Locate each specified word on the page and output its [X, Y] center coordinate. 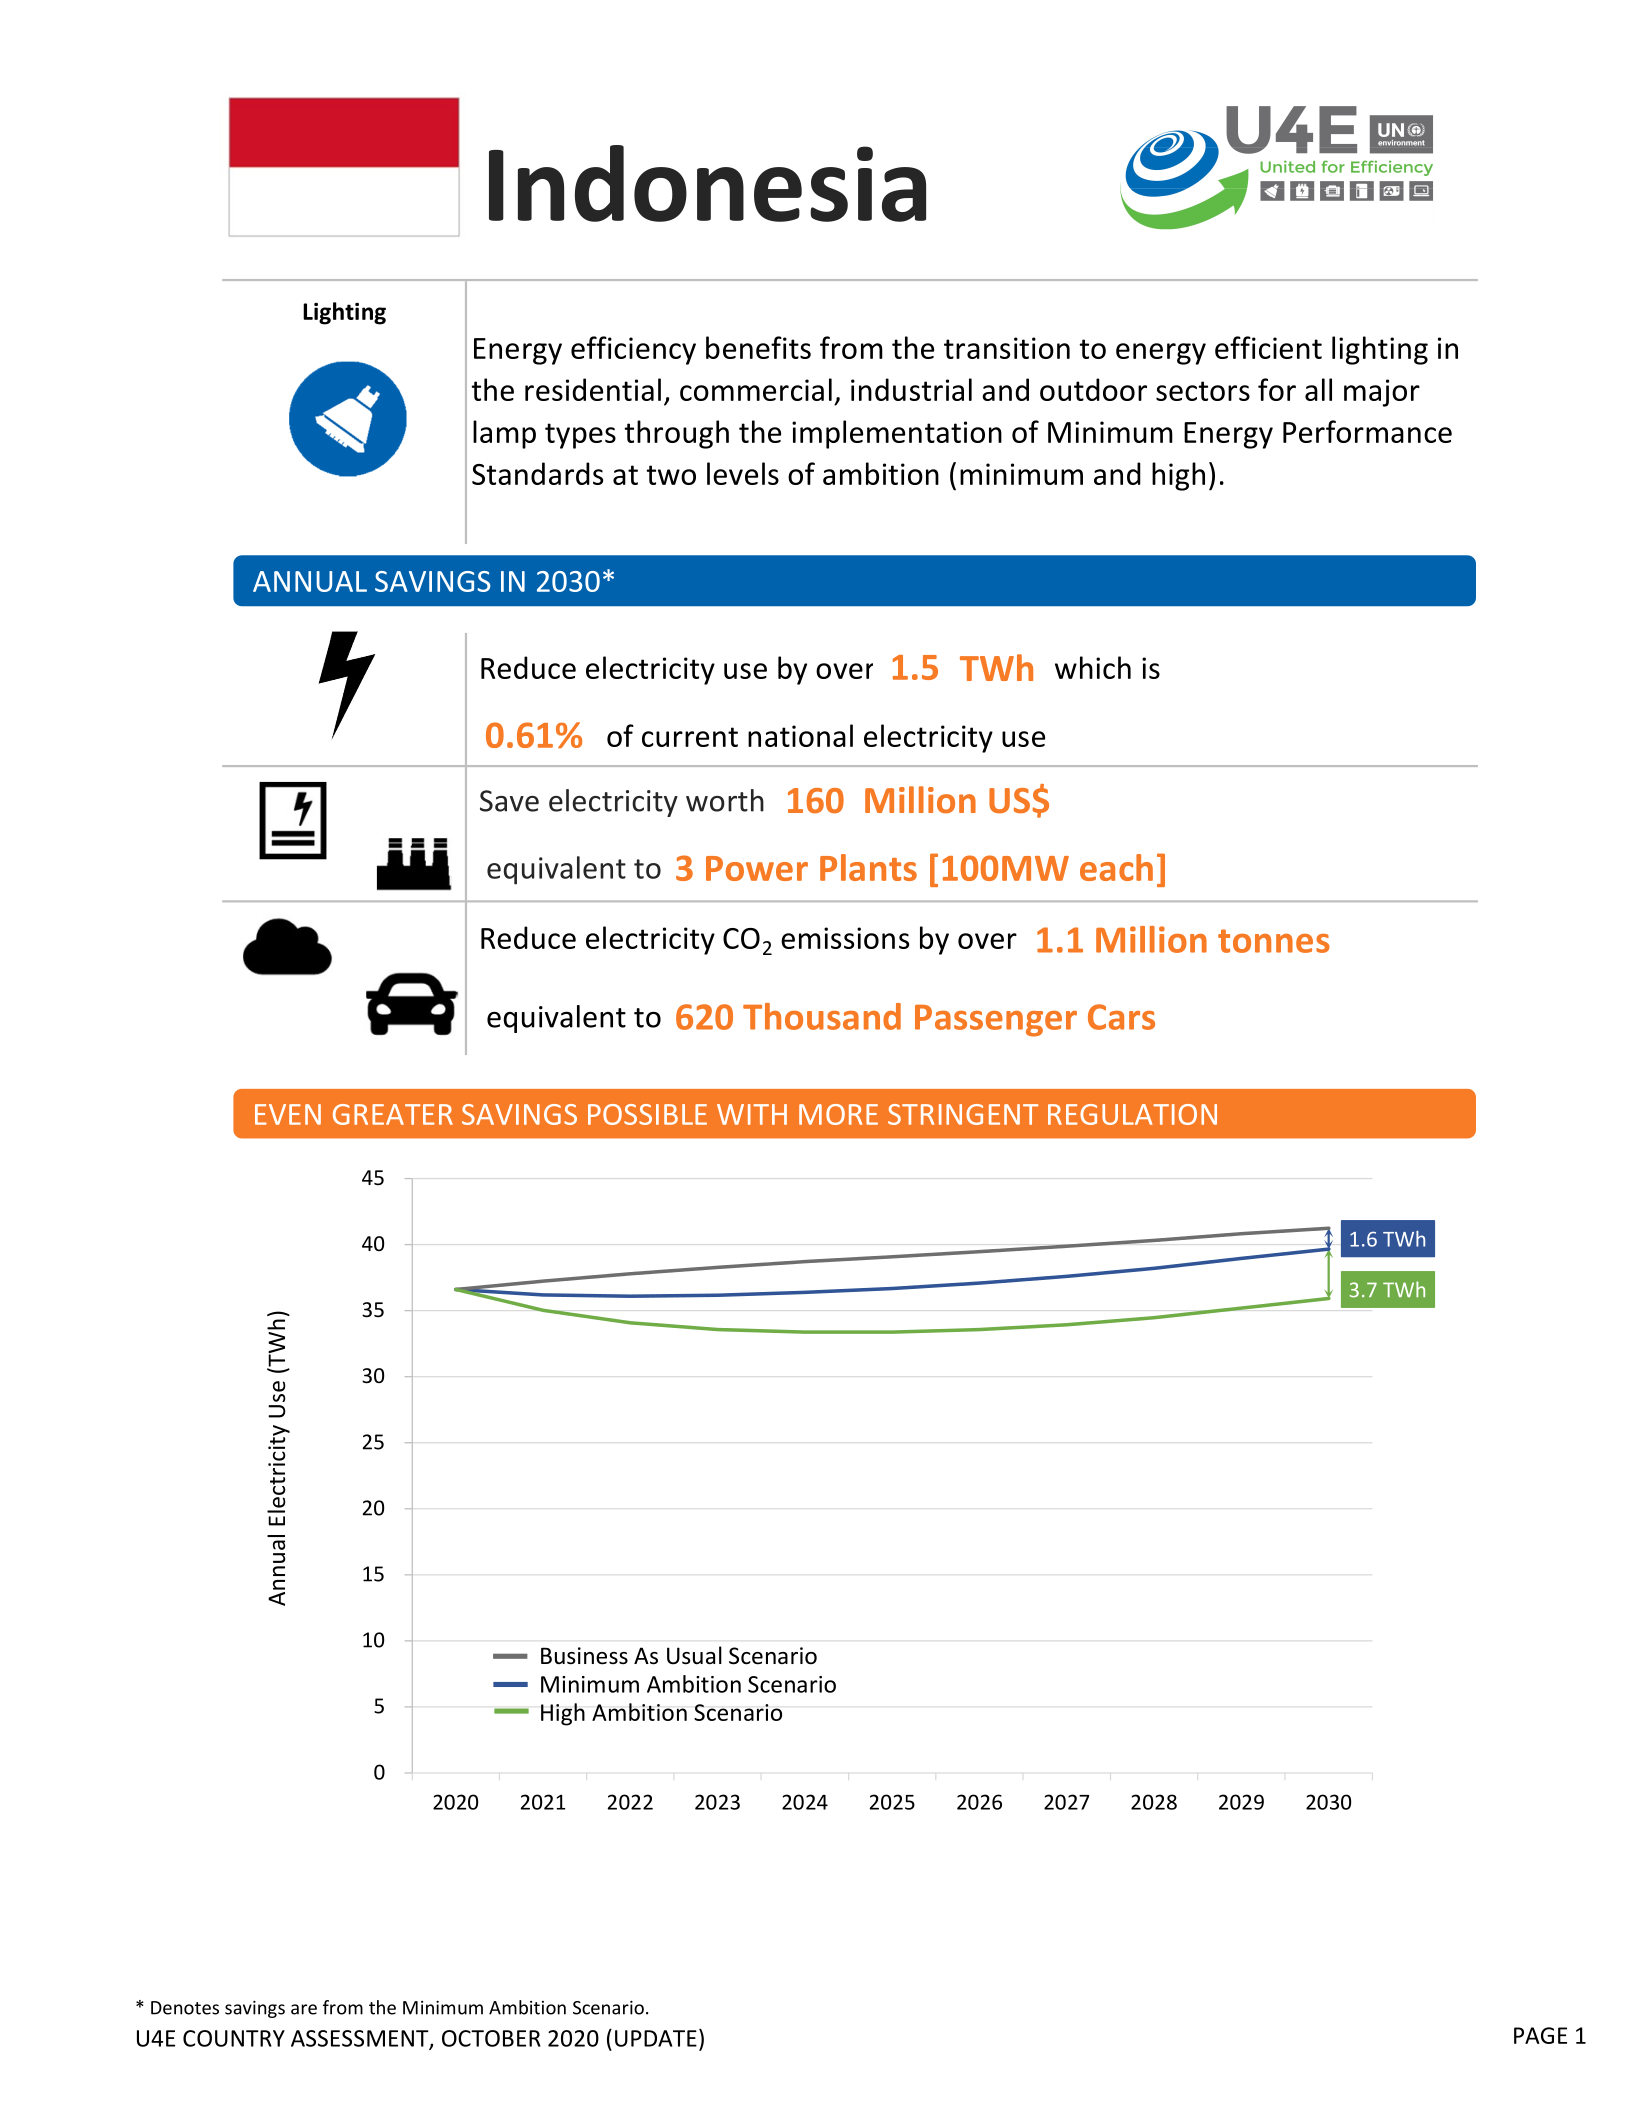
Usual [694, 1655]
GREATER [393, 1114]
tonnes [1274, 941]
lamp [504, 434]
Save [509, 801]
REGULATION [1132, 1114]
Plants [868, 867]
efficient [1268, 347]
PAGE [1540, 2035]
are [304, 2009]
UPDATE [656, 2038]
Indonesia [707, 183]
